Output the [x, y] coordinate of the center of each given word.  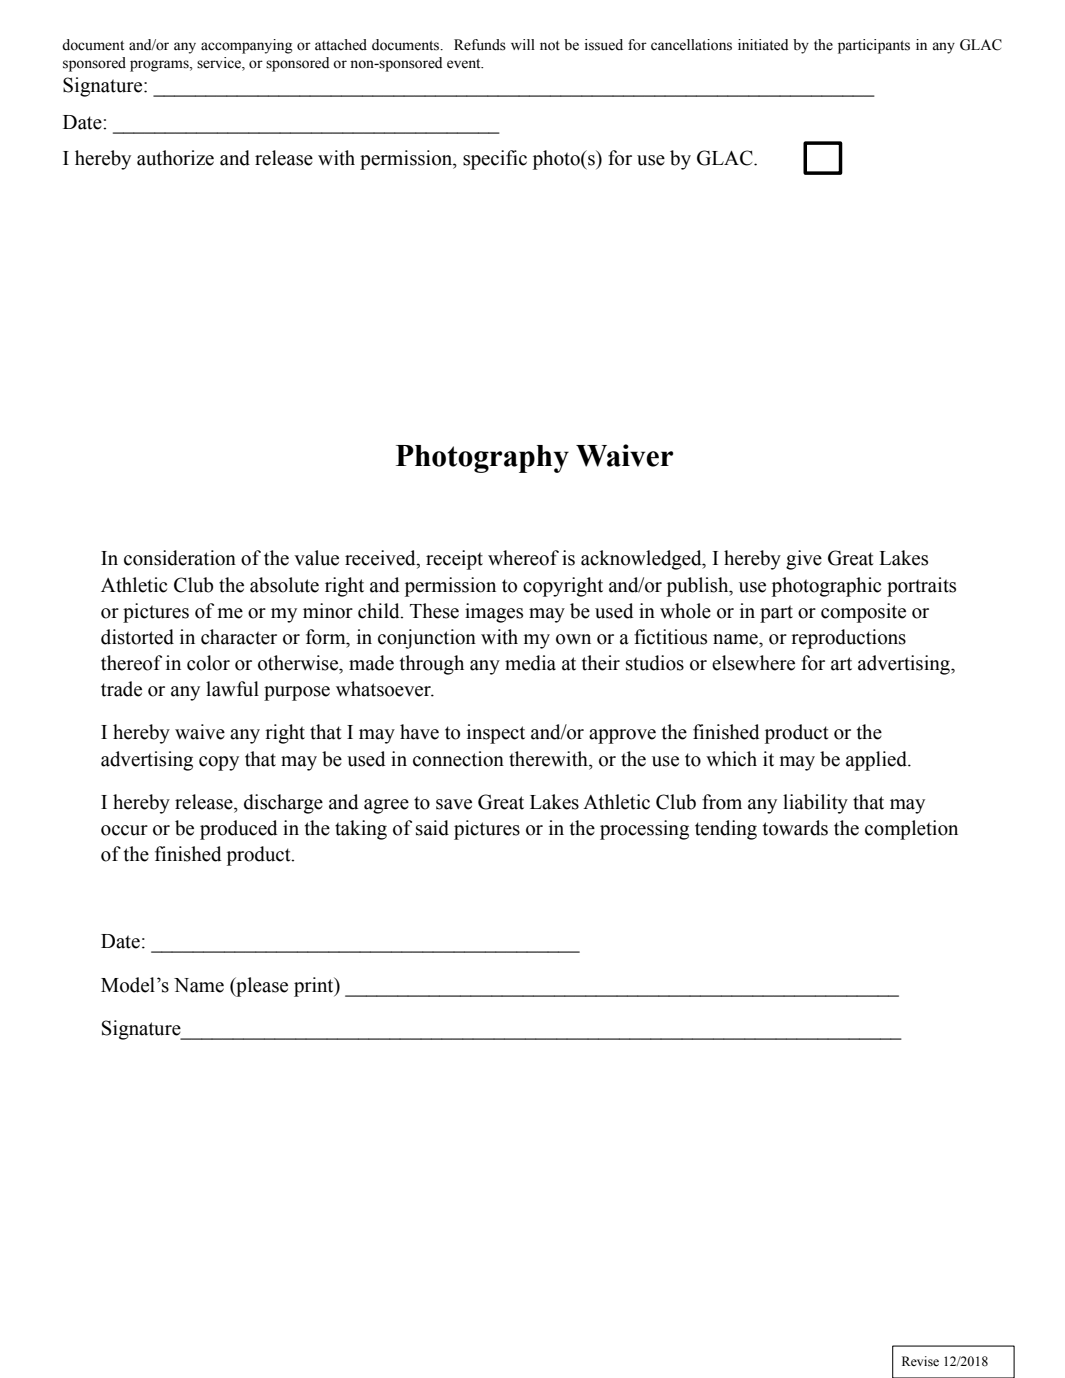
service [220, 64]
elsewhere [753, 663]
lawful [232, 689]
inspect [496, 734]
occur [124, 830]
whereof [523, 558]
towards [795, 828]
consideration [180, 558]
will [523, 44]
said [432, 828]
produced [239, 830]
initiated [763, 45]
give [804, 560]
